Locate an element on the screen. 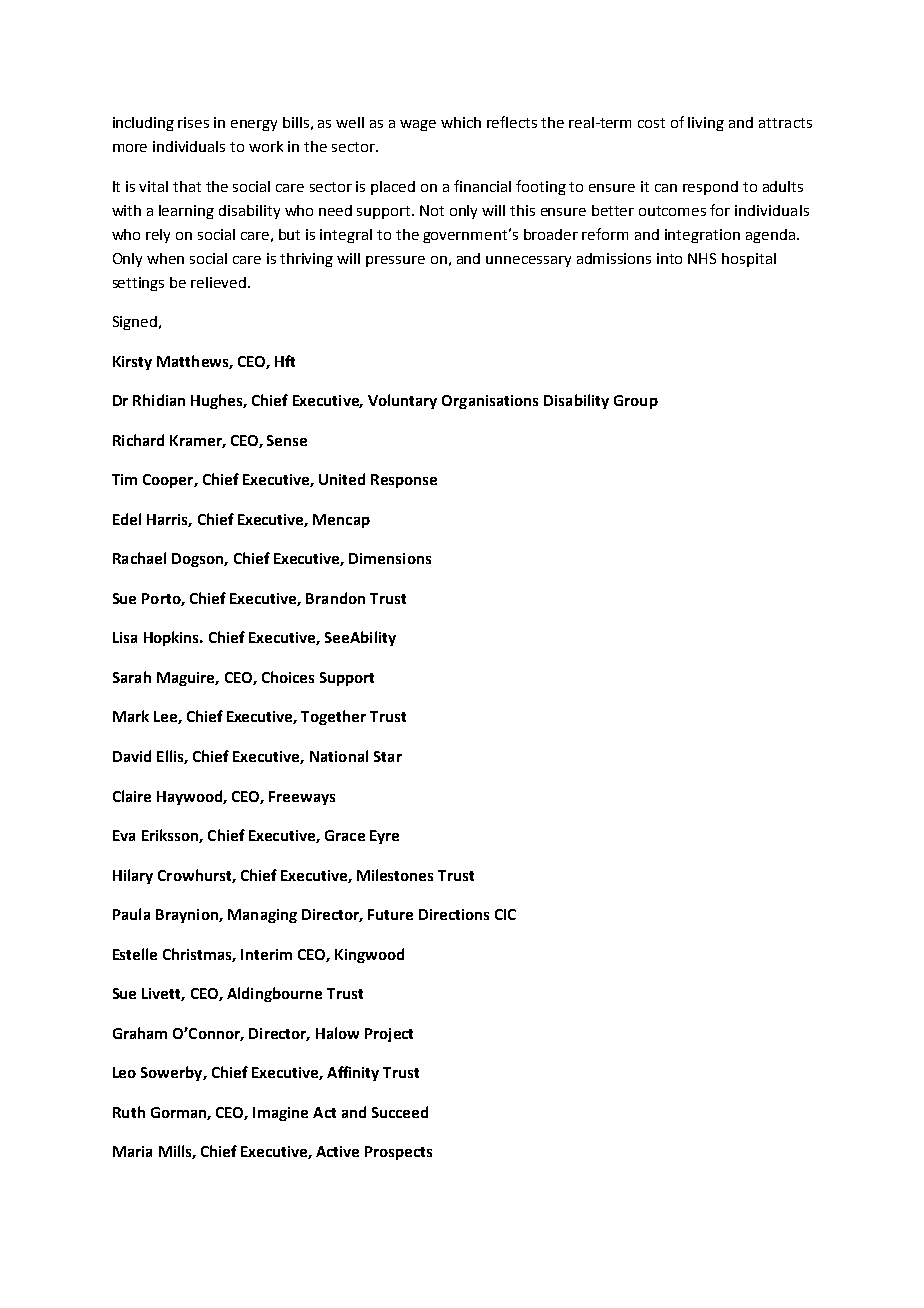 The image size is (924, 1308). rises is located at coordinates (193, 122).
